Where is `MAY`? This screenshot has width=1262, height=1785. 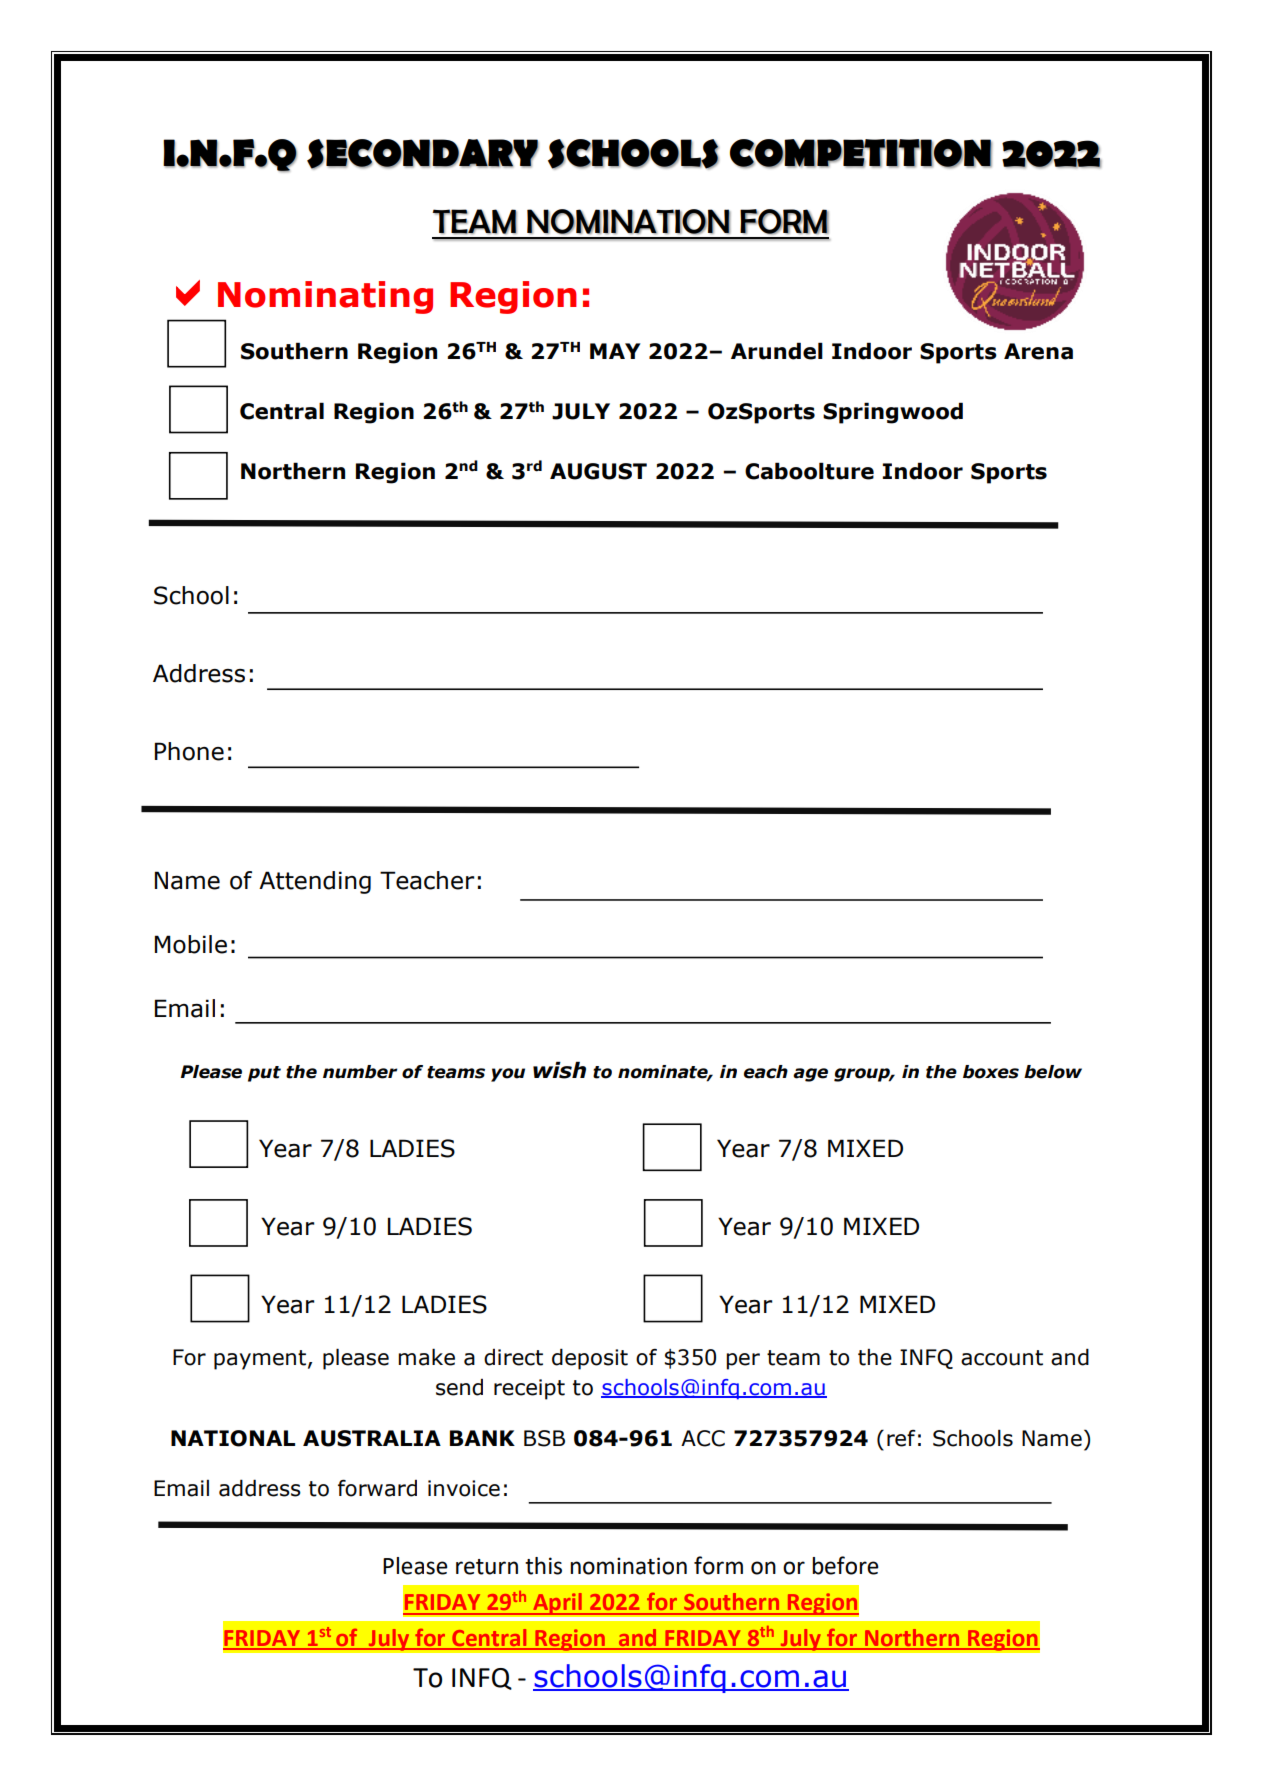 MAY is located at coordinates (615, 351).
